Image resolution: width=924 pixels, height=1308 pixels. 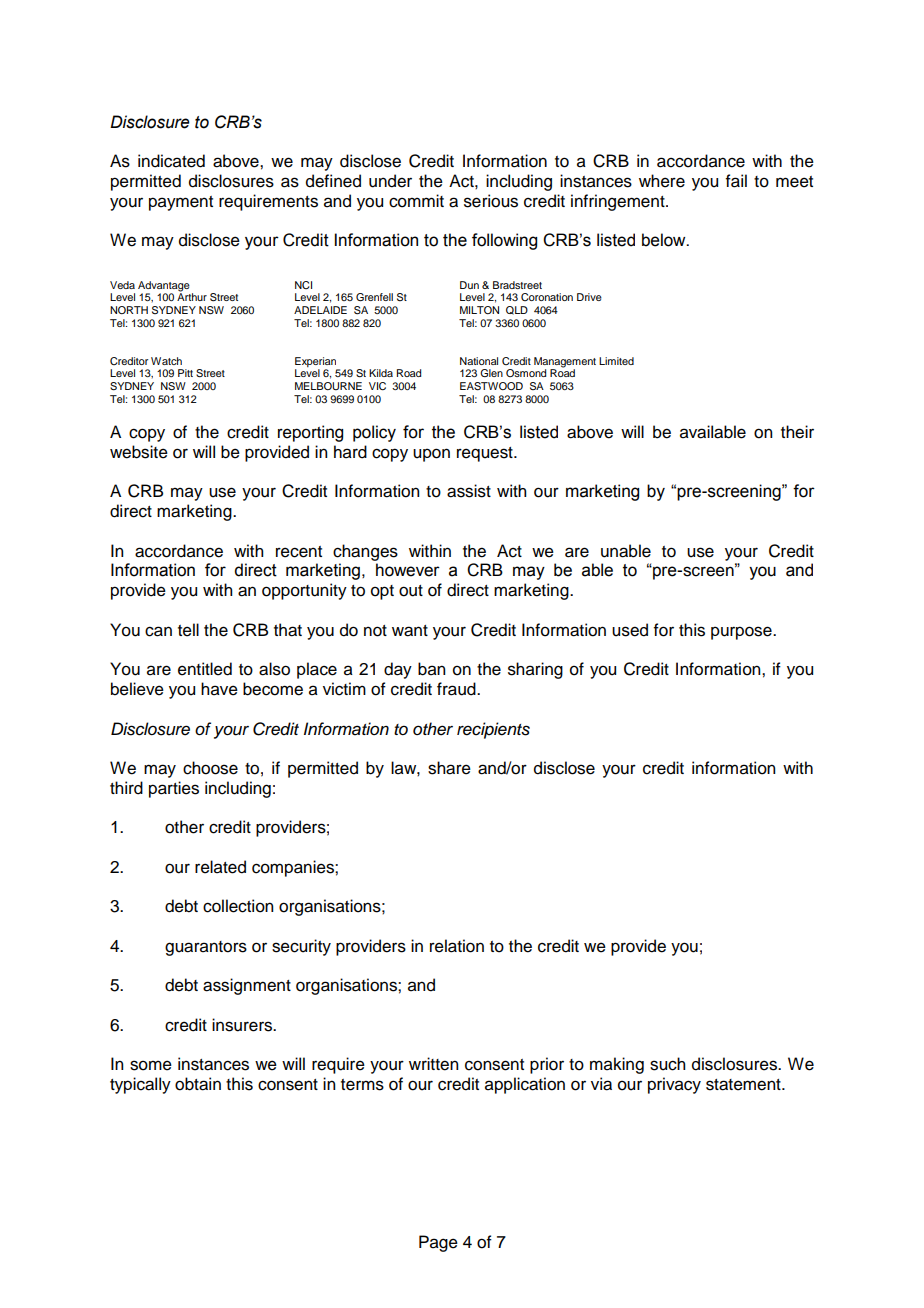 I want to click on have, so click(x=219, y=689).
